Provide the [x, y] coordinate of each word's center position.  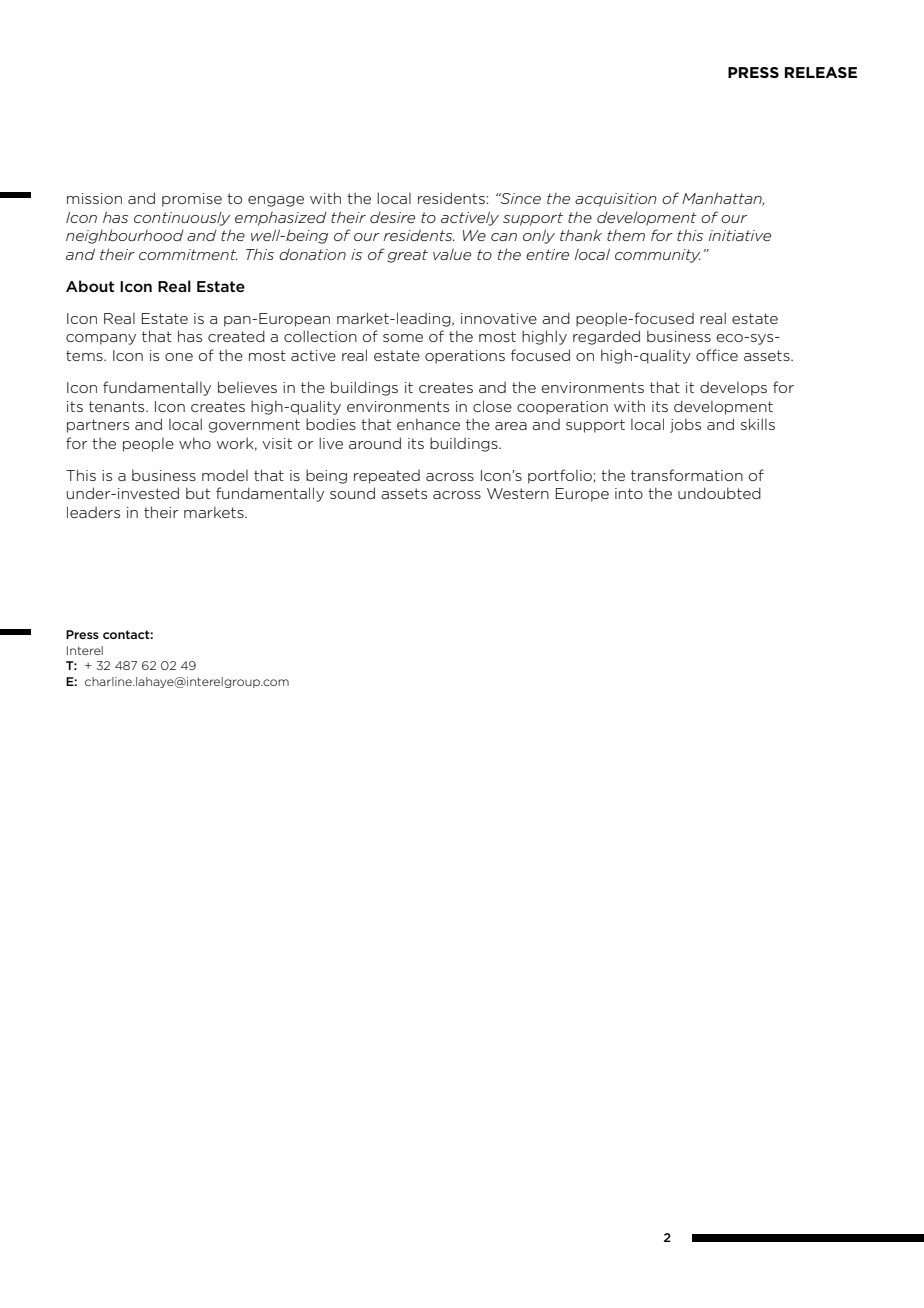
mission [94, 198]
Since [519, 198]
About [90, 286]
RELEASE [821, 72]
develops [733, 389]
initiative [740, 235]
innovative [499, 318]
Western [518, 493]
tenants [118, 406]
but [198, 493]
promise [192, 200]
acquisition [616, 200]
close [492, 406]
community [657, 256]
